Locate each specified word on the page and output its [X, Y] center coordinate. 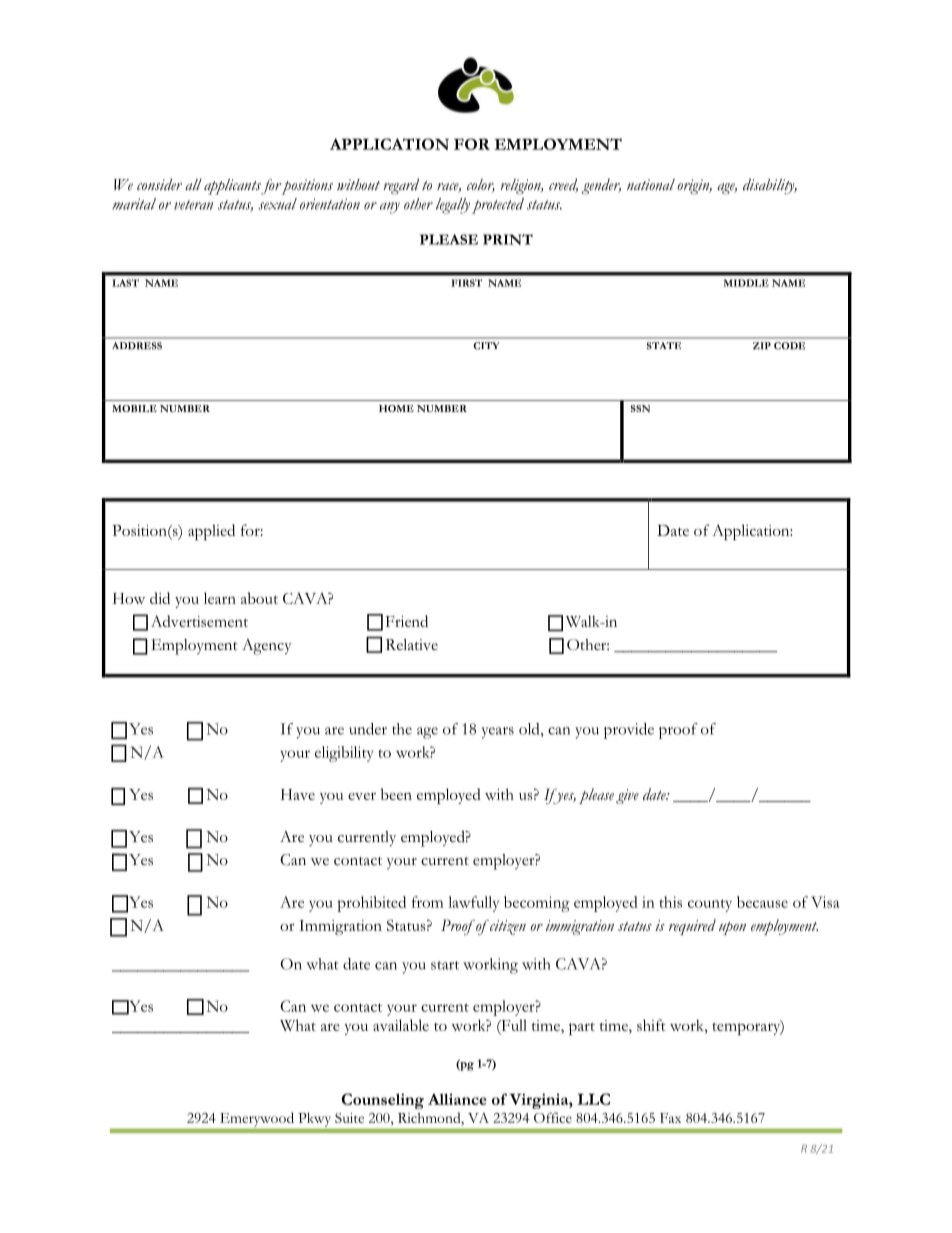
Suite [349, 1118]
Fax [670, 1118]
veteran [193, 205]
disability [770, 186]
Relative [412, 644]
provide [629, 731]
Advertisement [199, 621]
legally [453, 206]
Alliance [457, 1099]
